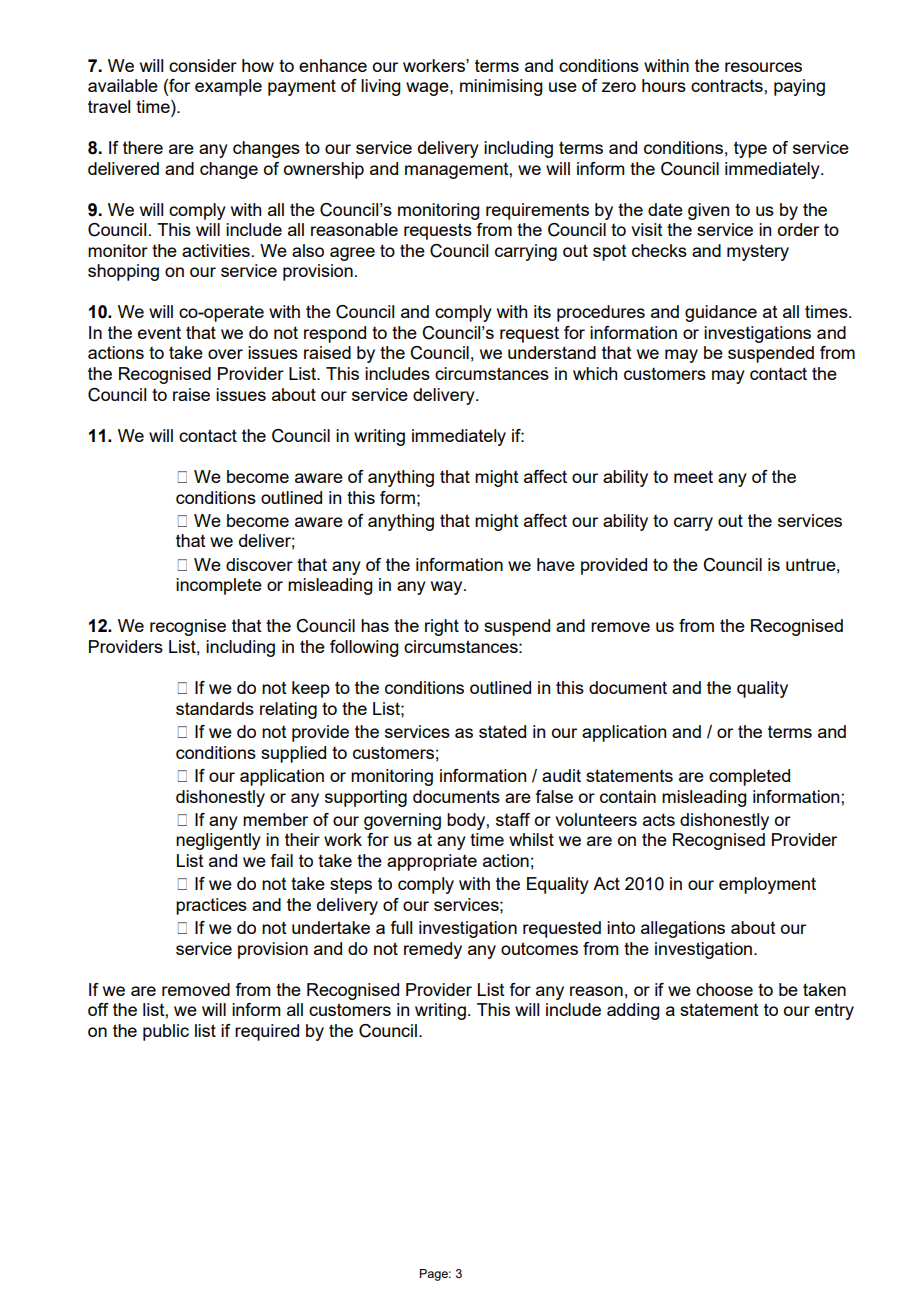 Image resolution: width=924 pixels, height=1308 pixels. What do you see at coordinates (448, 588) in the screenshot?
I see `way` at bounding box center [448, 588].
